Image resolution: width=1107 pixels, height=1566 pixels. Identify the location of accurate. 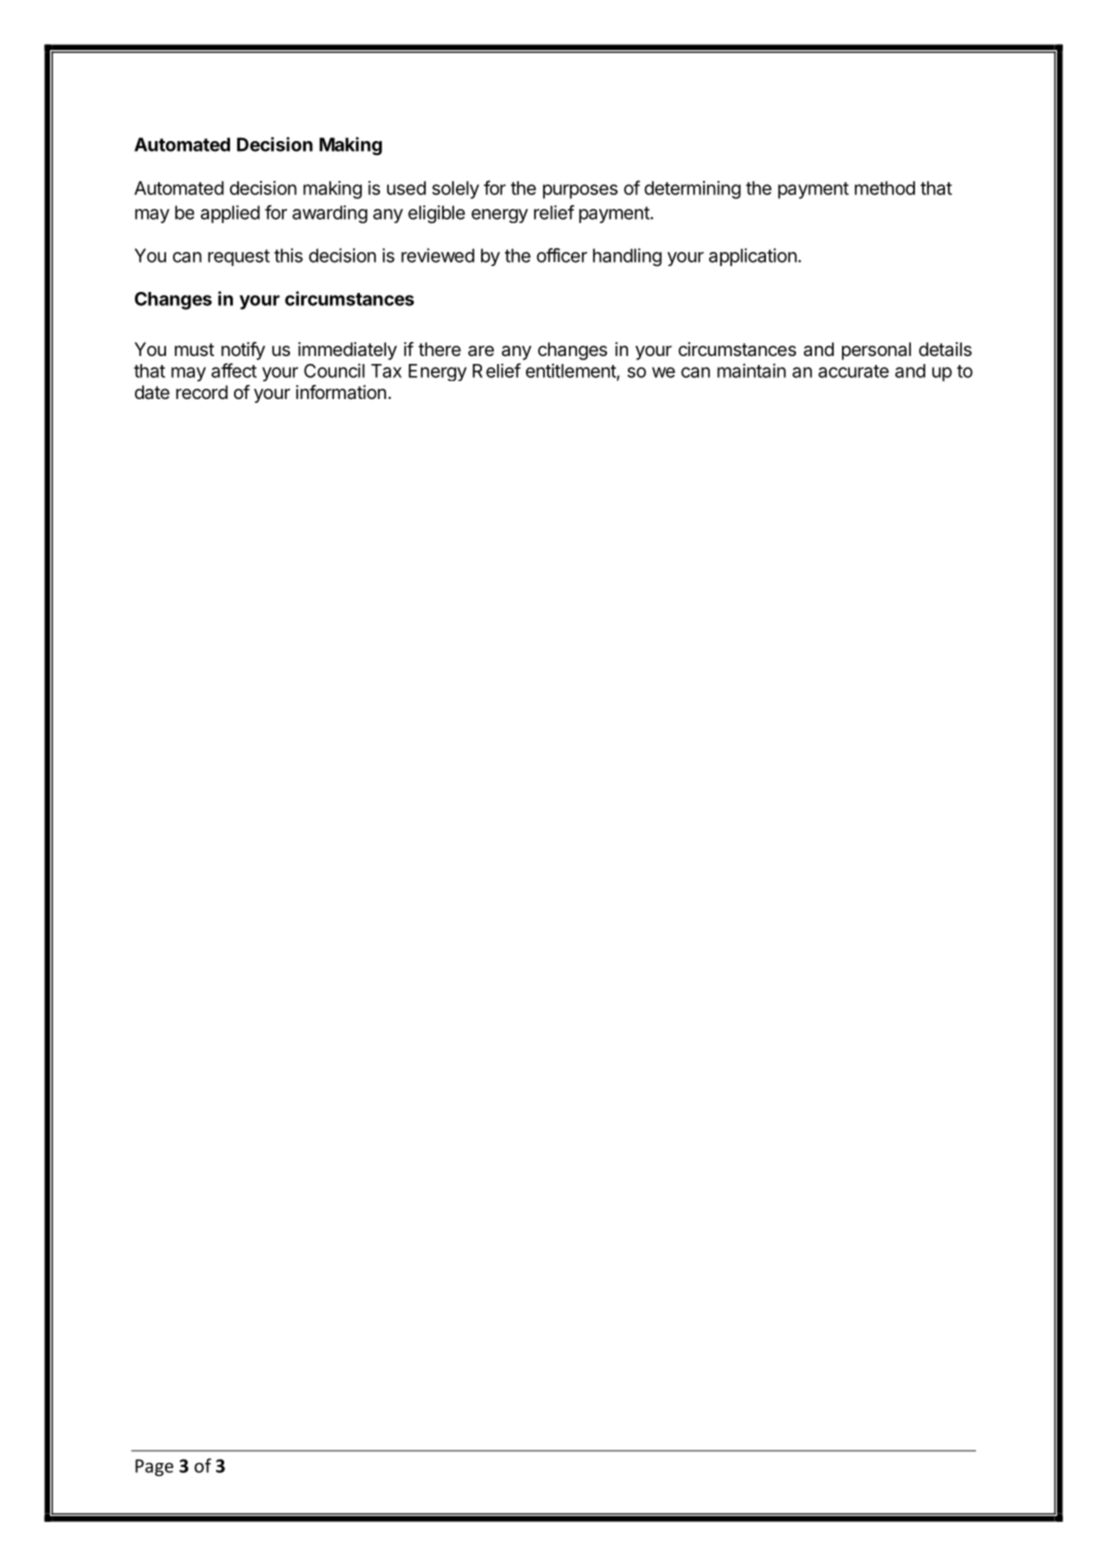
(853, 371).
